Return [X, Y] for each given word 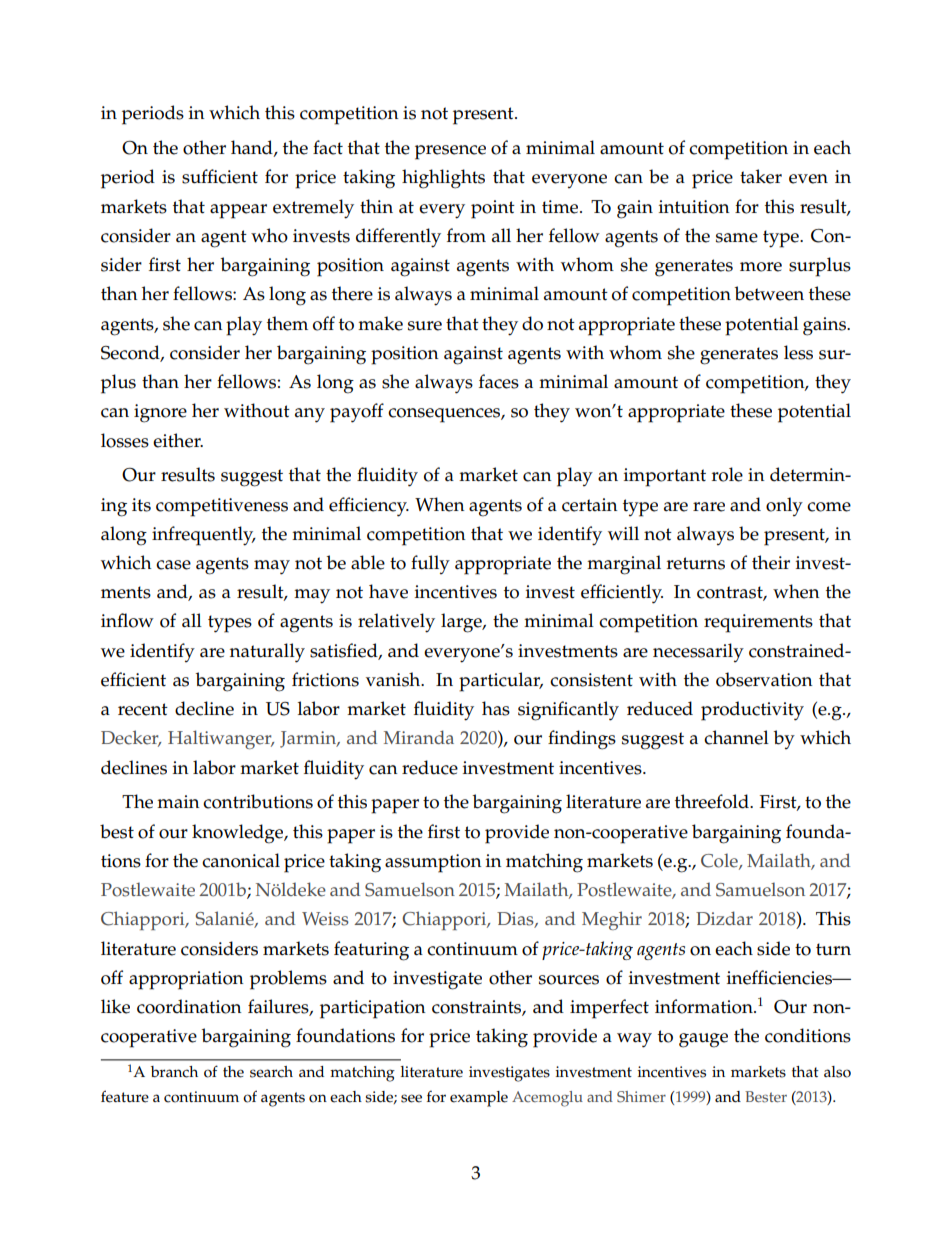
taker [761, 176]
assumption [433, 863]
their [771, 562]
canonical [241, 860]
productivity [752, 711]
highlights [443, 179]
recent [143, 709]
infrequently [204, 536]
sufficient [220, 176]
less [798, 352]
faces [499, 381]
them [287, 323]
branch [174, 1072]
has [496, 708]
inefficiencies [780, 977]
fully [430, 564]
